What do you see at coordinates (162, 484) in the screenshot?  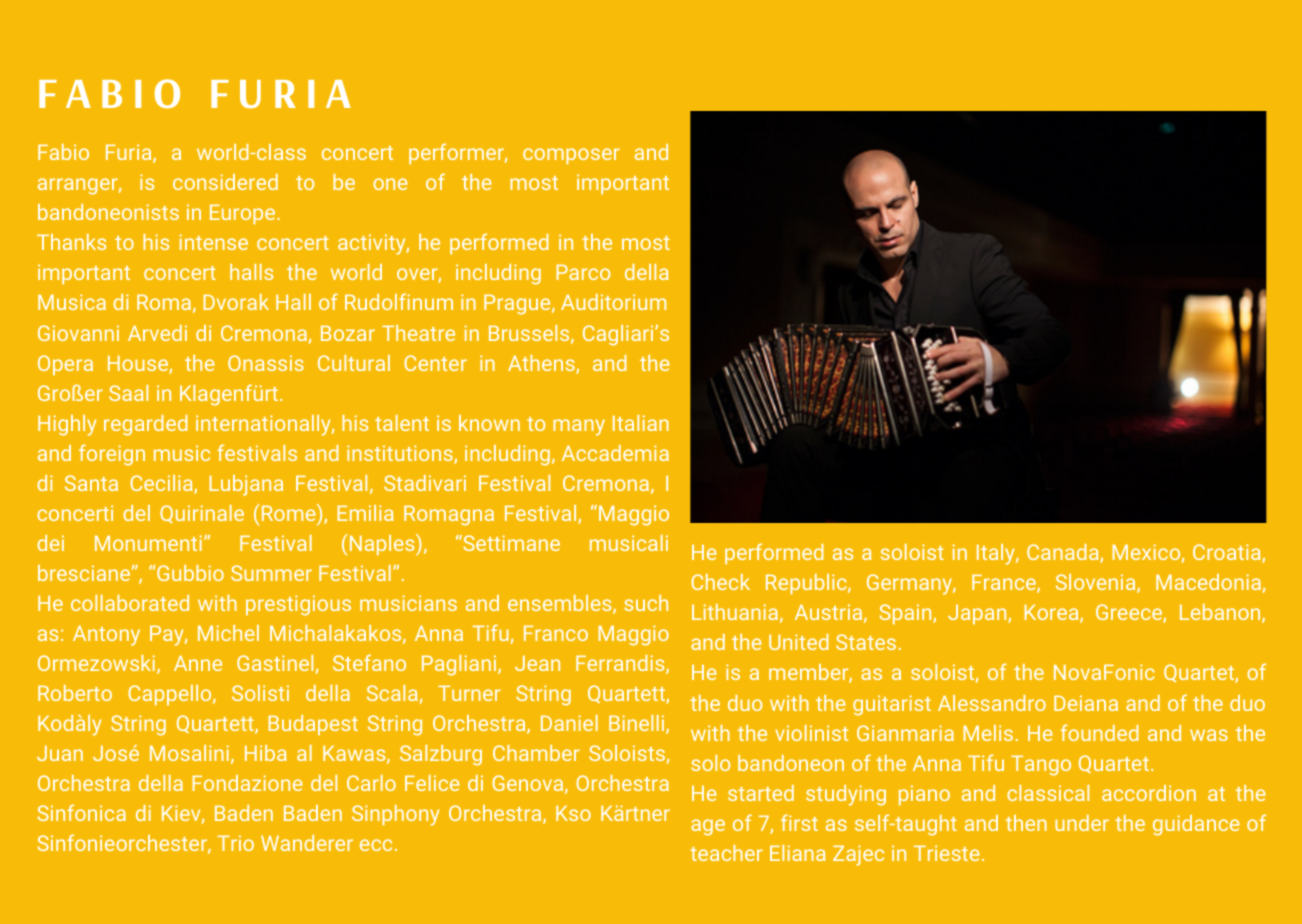 I see `Cecilia` at bounding box center [162, 484].
